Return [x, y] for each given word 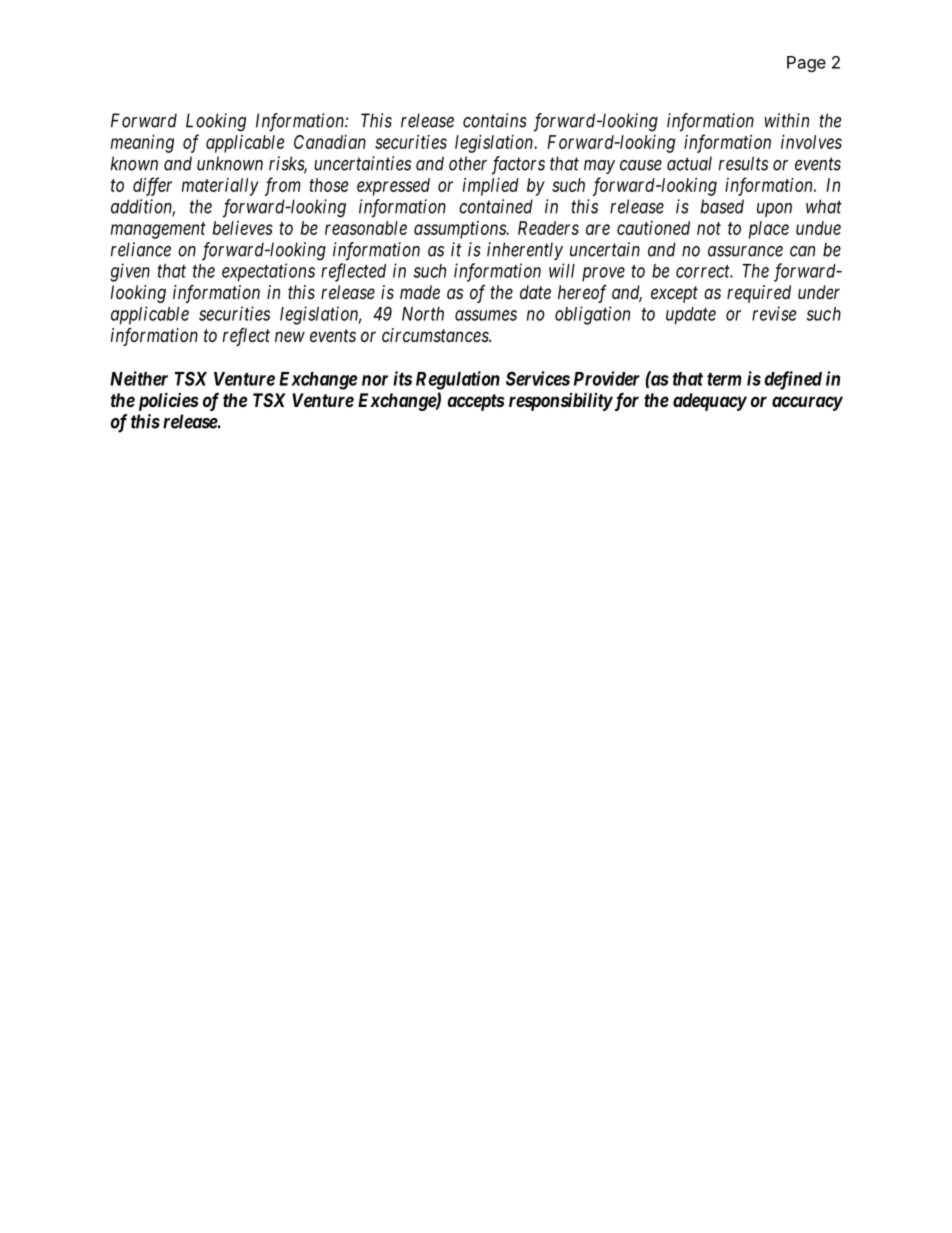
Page [806, 64]
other [468, 163]
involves [811, 142]
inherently [525, 251]
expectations [268, 272]
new [290, 336]
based [722, 206]
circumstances [436, 335]
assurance [745, 251]
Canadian [330, 142]
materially [220, 187]
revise [774, 313]
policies [168, 401]
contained [496, 206]
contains [495, 120]
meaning [142, 144]
